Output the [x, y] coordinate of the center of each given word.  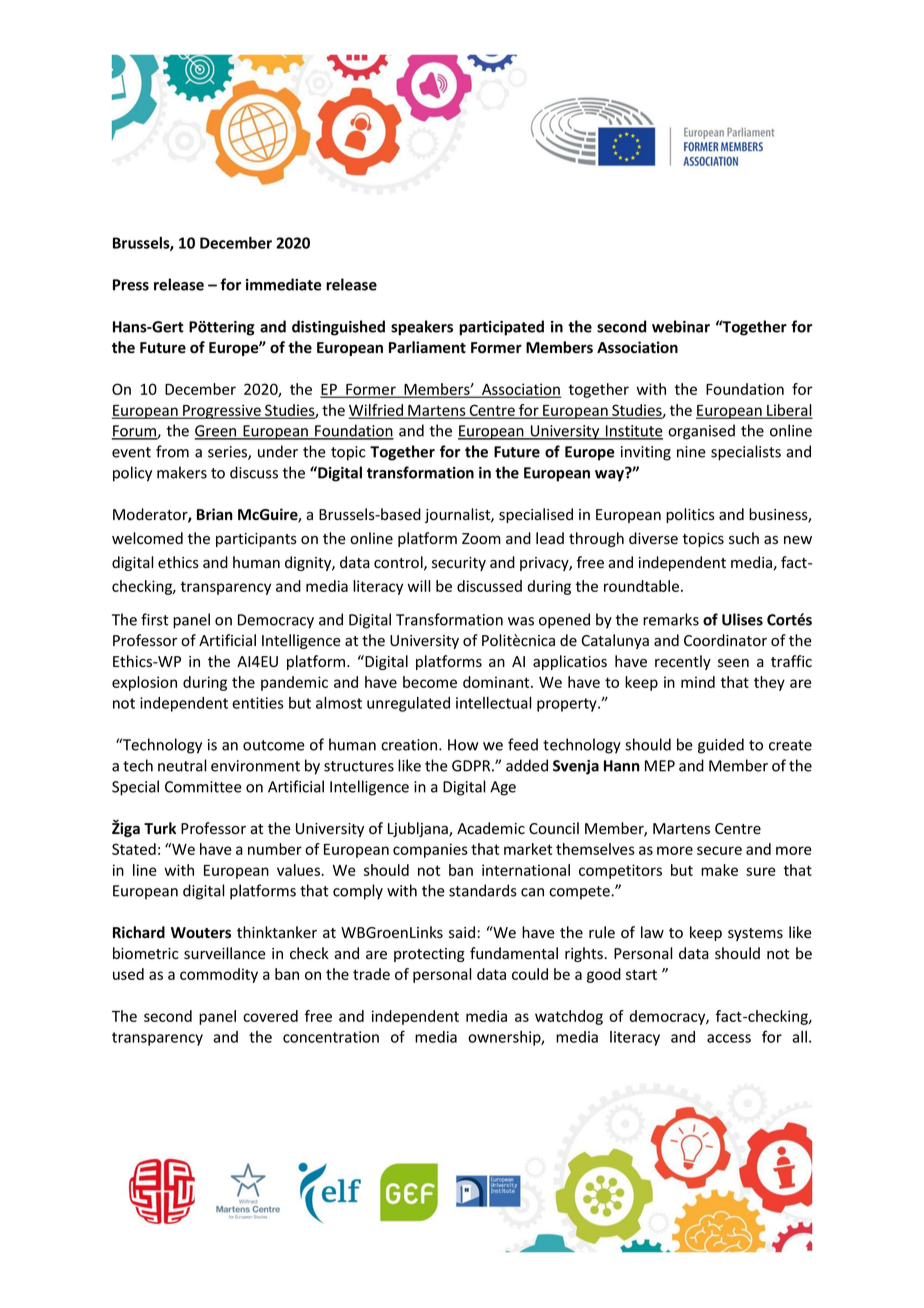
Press [131, 285]
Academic [491, 828]
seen [733, 663]
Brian [215, 514]
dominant [497, 682]
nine [691, 452]
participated [501, 328]
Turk [160, 828]
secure [719, 850]
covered [270, 1016]
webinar [681, 326]
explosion [144, 683]
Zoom [481, 539]
